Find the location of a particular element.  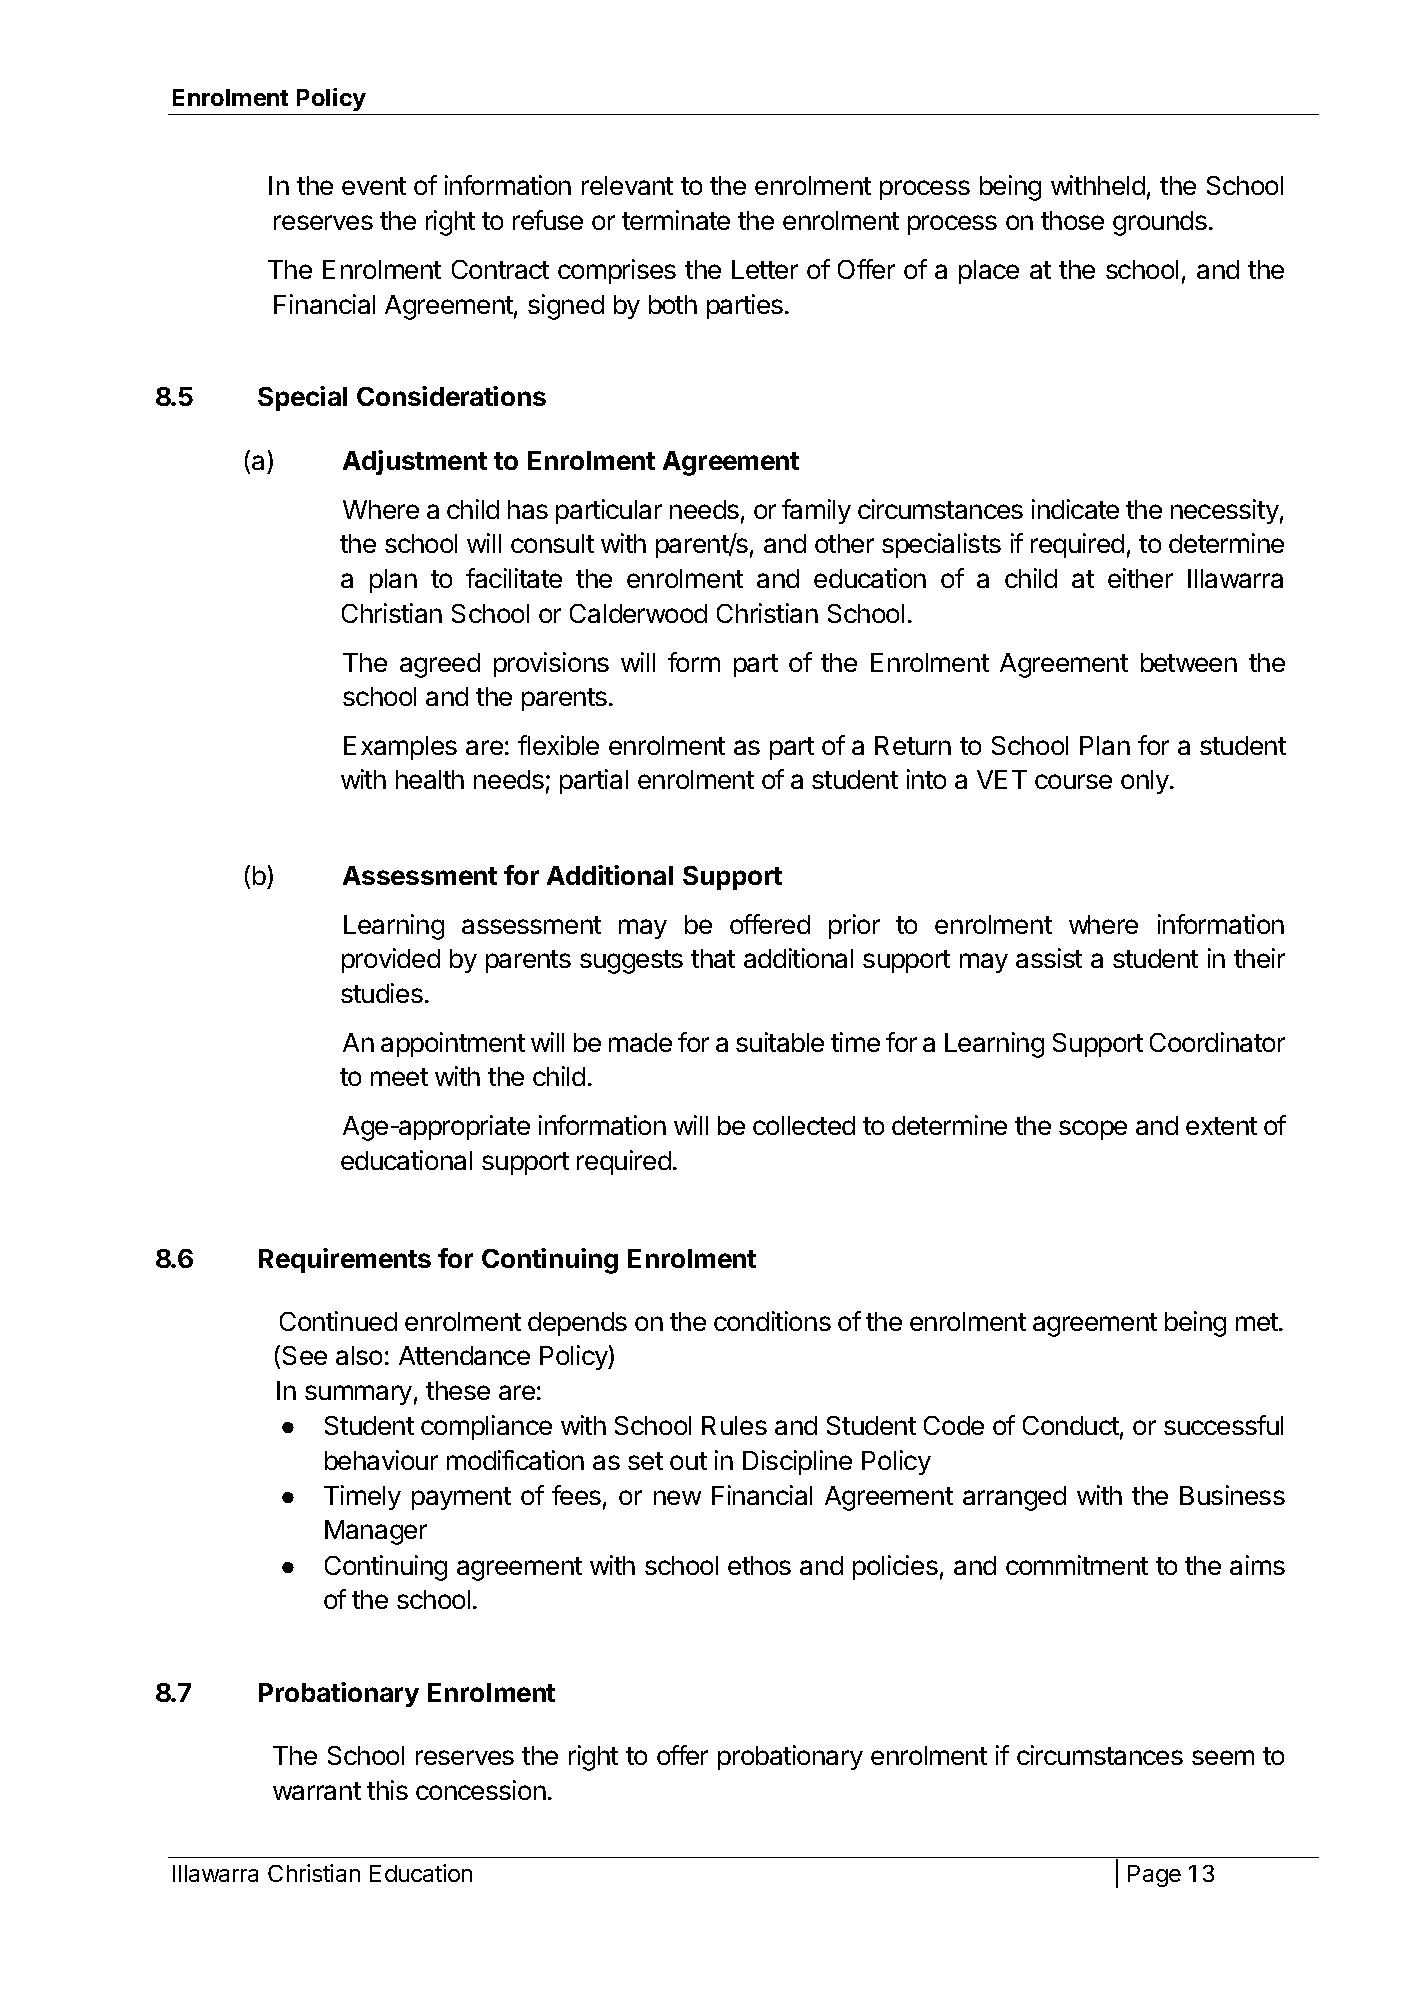

Page is located at coordinates (1154, 1876).
